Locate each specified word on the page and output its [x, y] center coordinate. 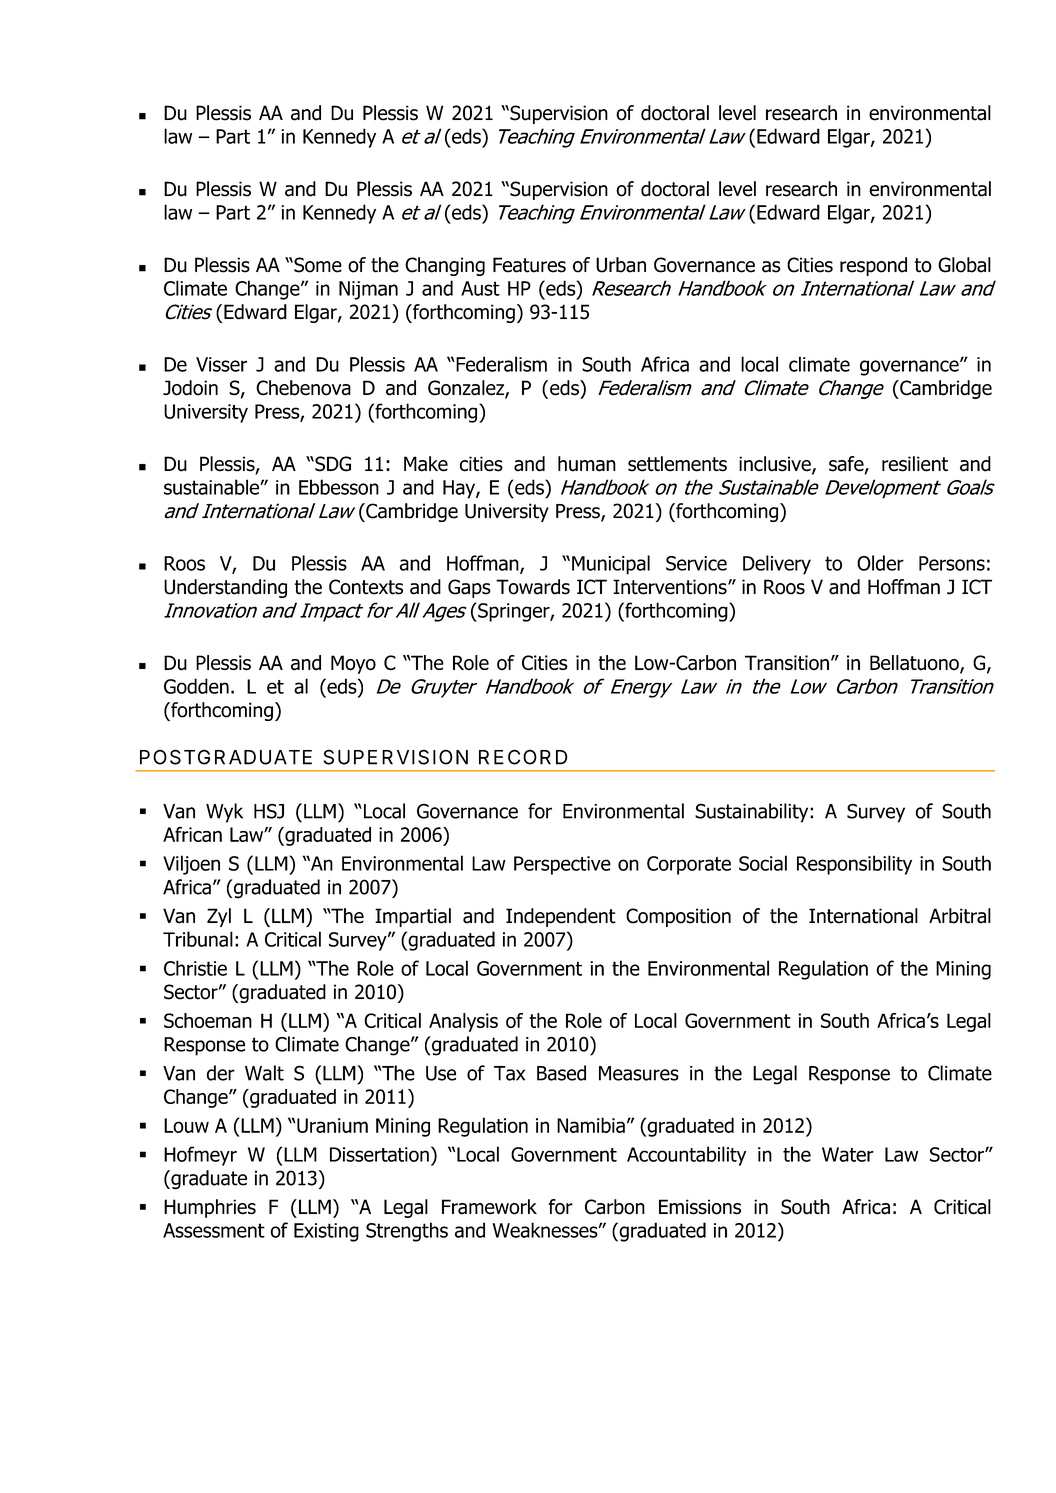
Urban [621, 265]
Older [880, 563]
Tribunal [198, 939]
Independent [561, 917]
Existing [326, 1232]
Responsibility [854, 865]
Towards [533, 587]
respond [873, 266]
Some [317, 265]
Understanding [225, 588]
